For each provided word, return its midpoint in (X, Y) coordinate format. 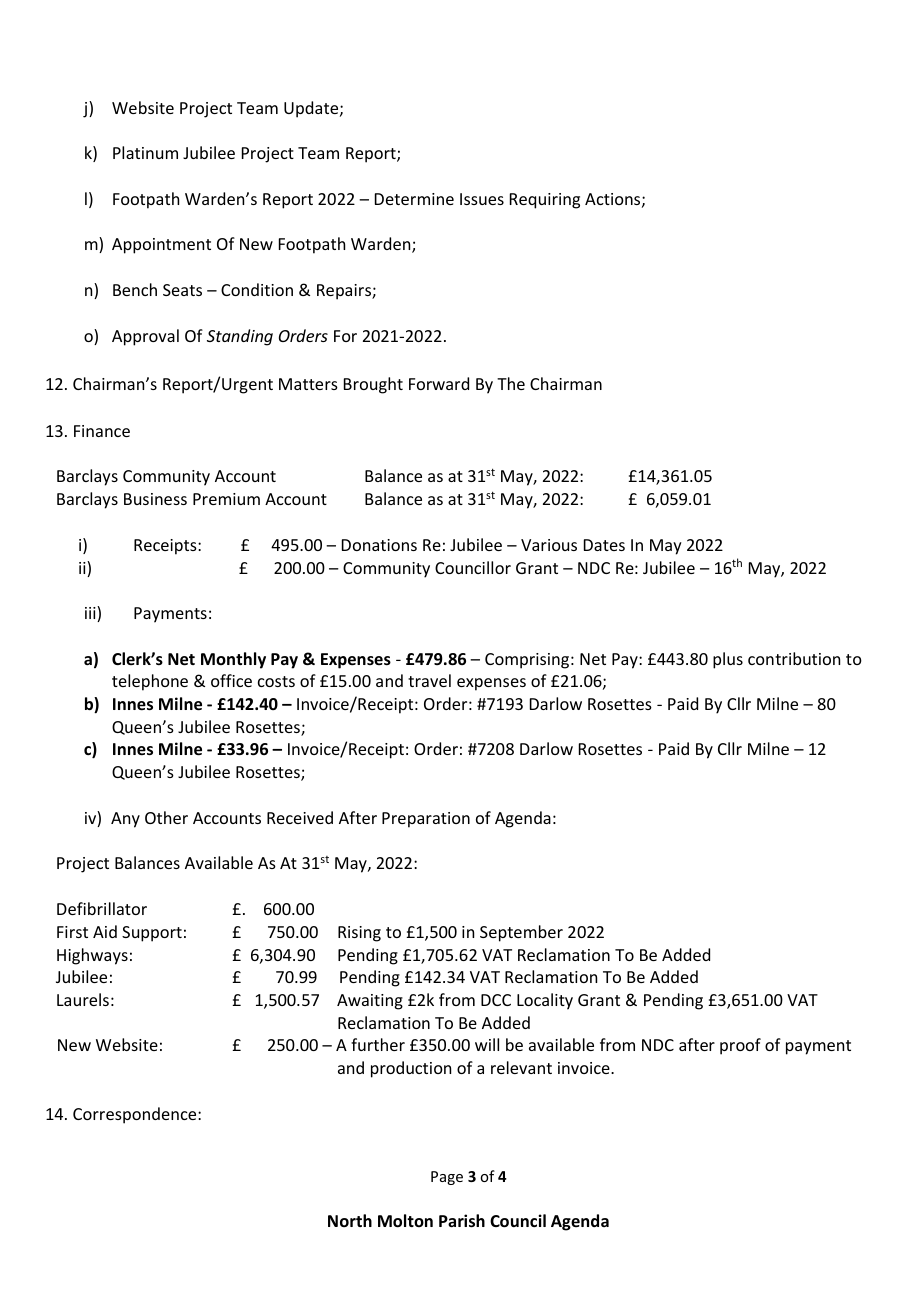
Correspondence (136, 1115)
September (521, 933)
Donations (379, 545)
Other (166, 817)
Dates (604, 545)
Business (155, 499)
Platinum (145, 152)
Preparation (426, 820)
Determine (414, 199)
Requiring (545, 201)
